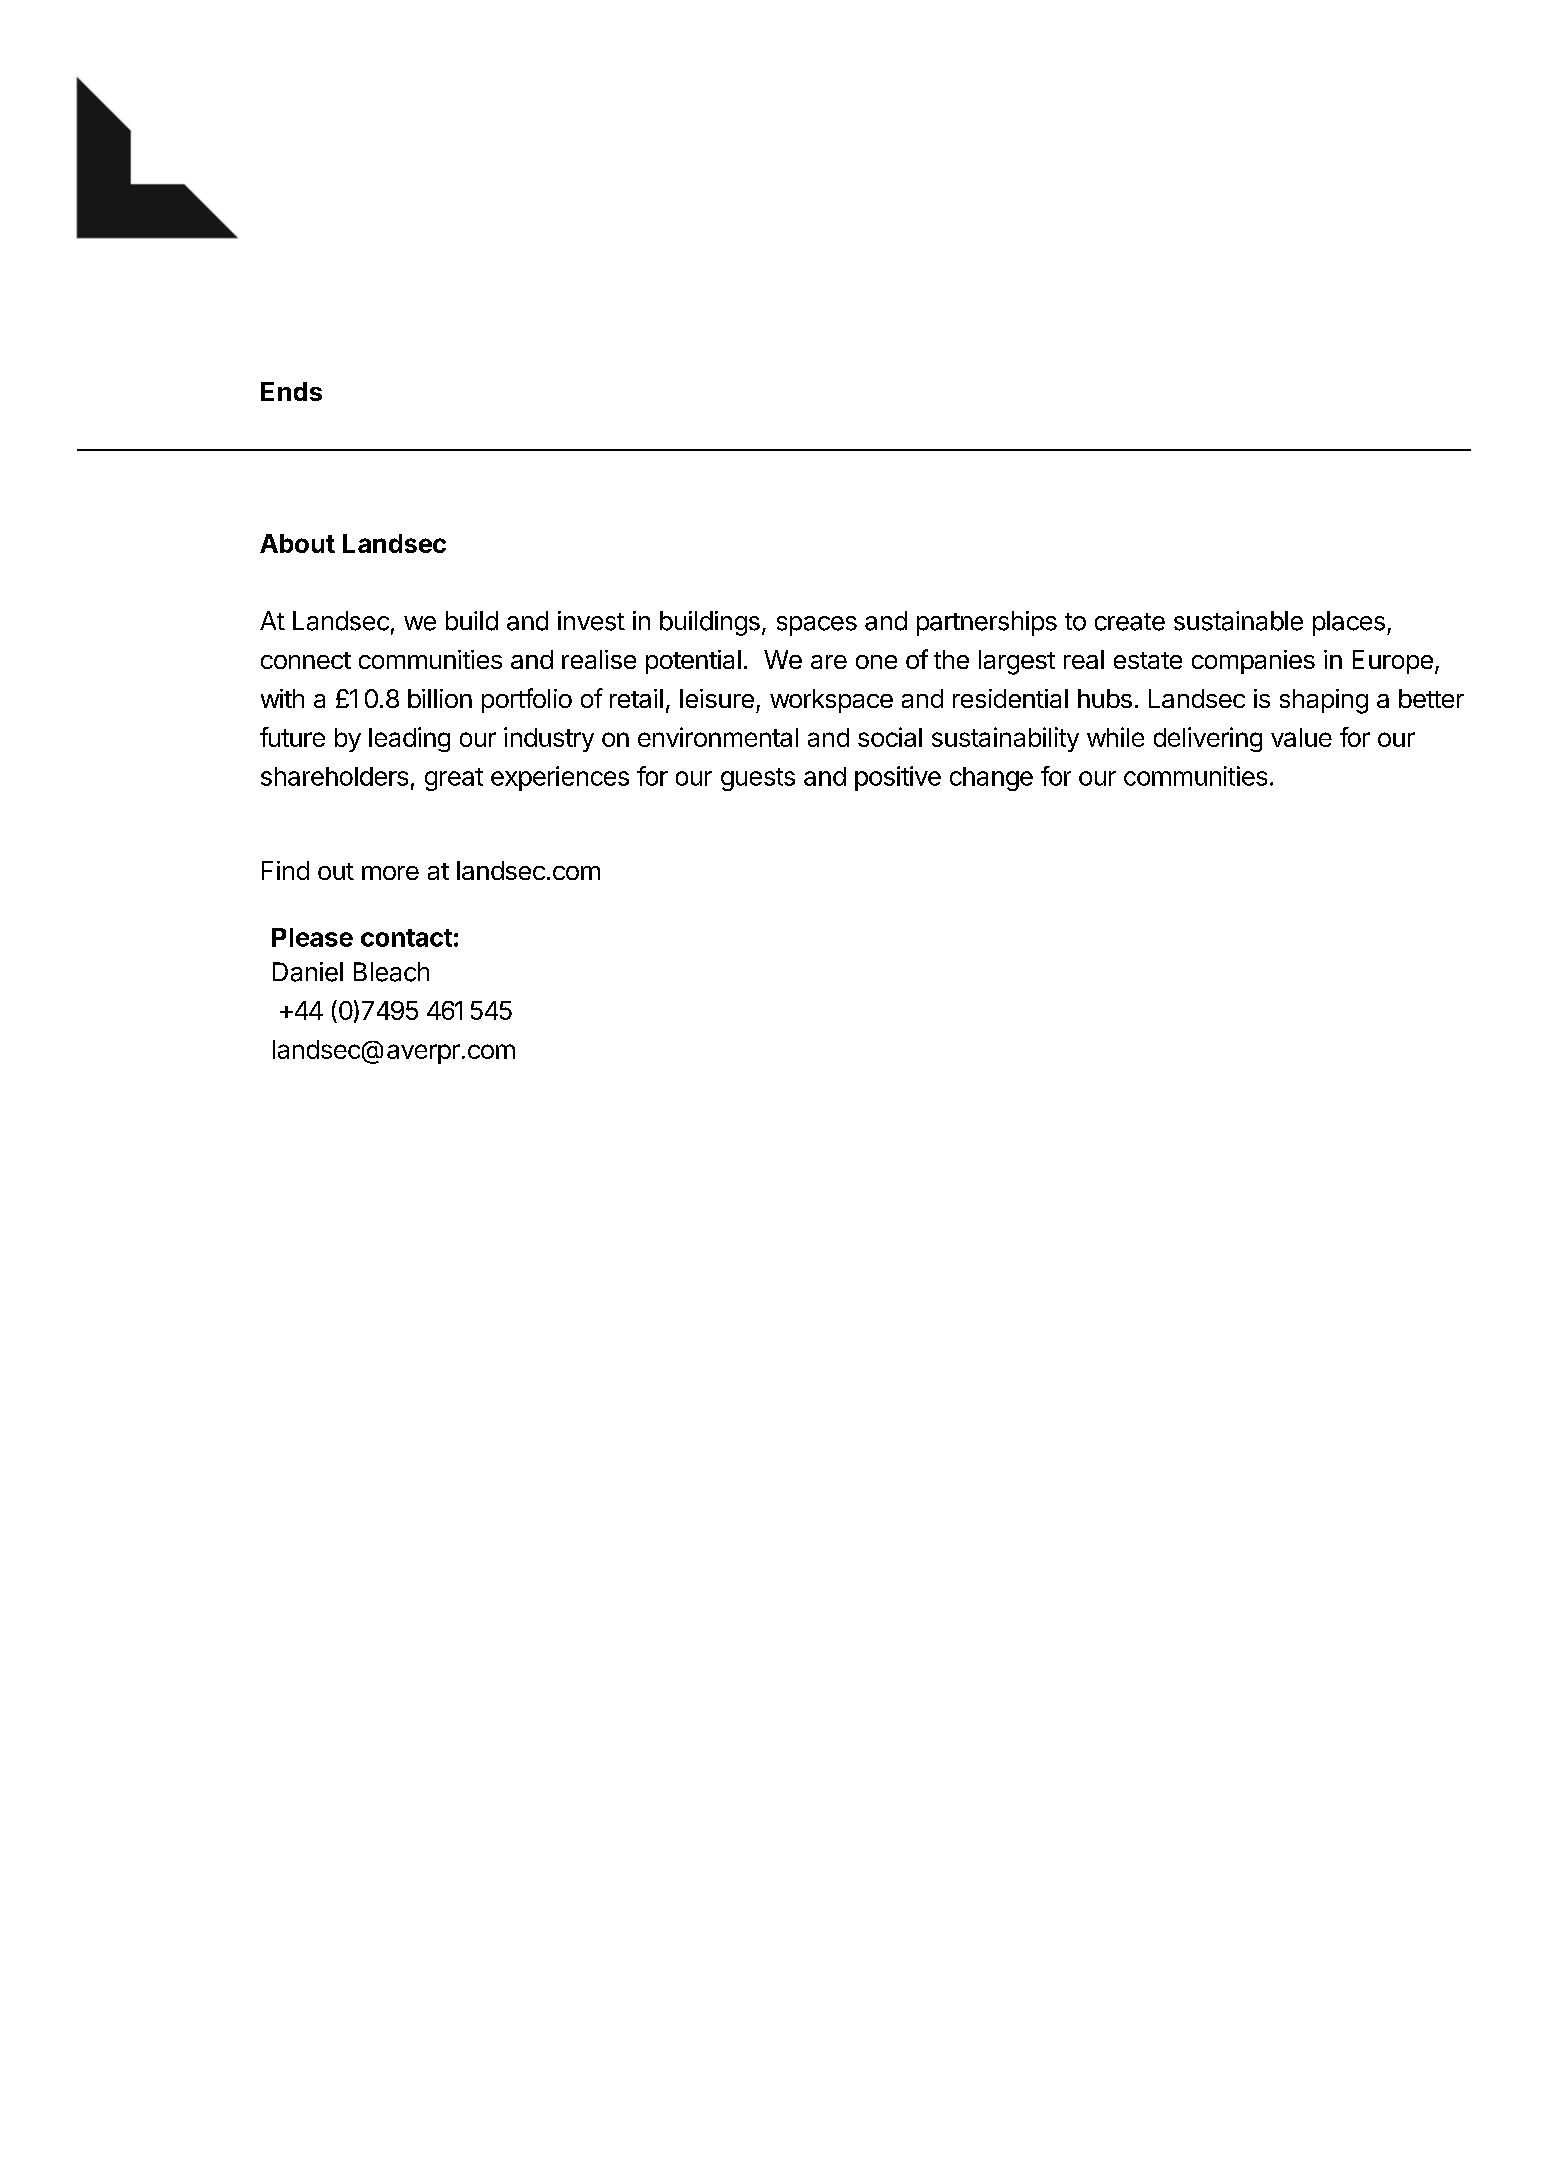  What do you see at coordinates (297, 543) in the image?
I see `About` at bounding box center [297, 543].
